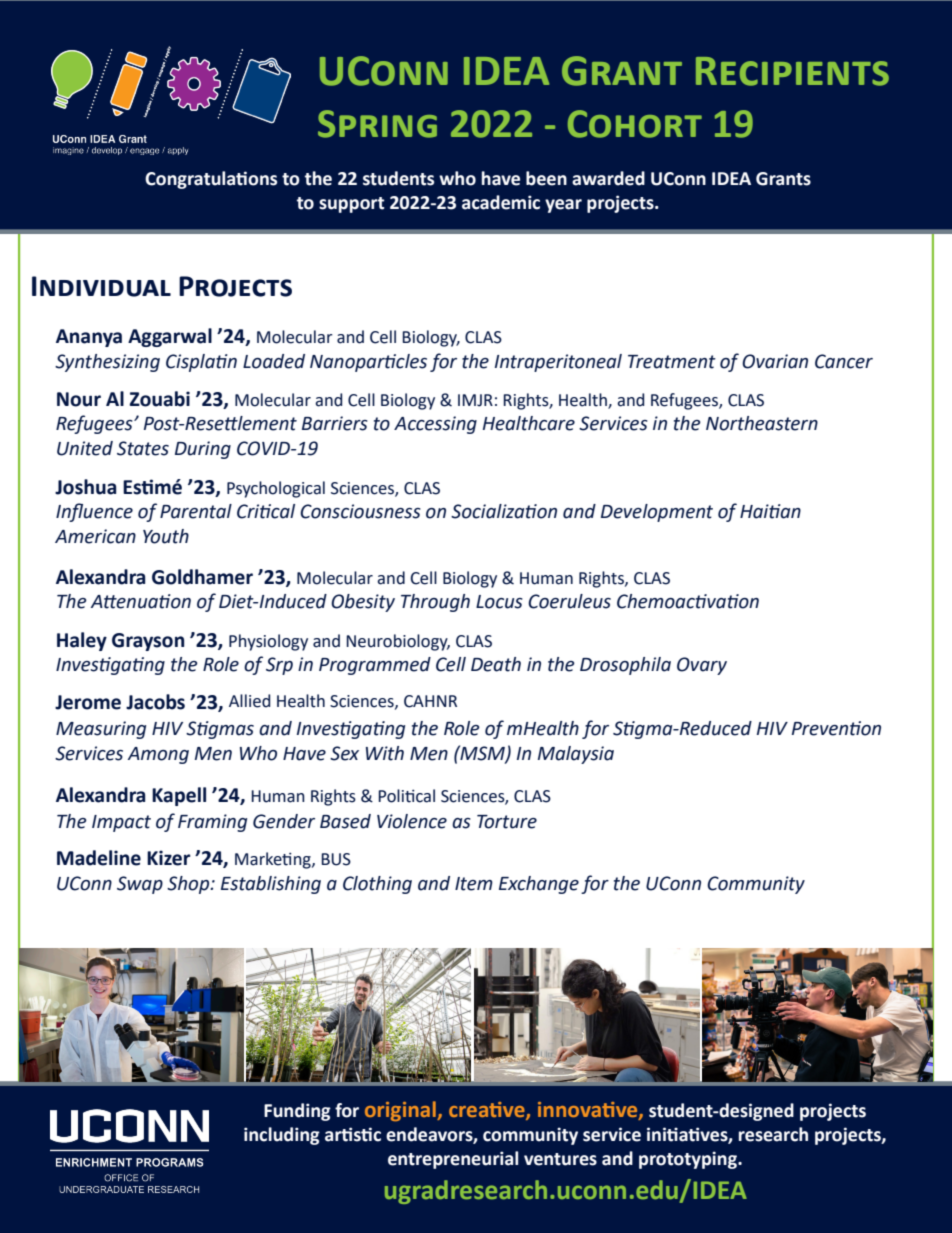 The height and width of the page is (1233, 952). I want to click on Accessing, so click(435, 425).
